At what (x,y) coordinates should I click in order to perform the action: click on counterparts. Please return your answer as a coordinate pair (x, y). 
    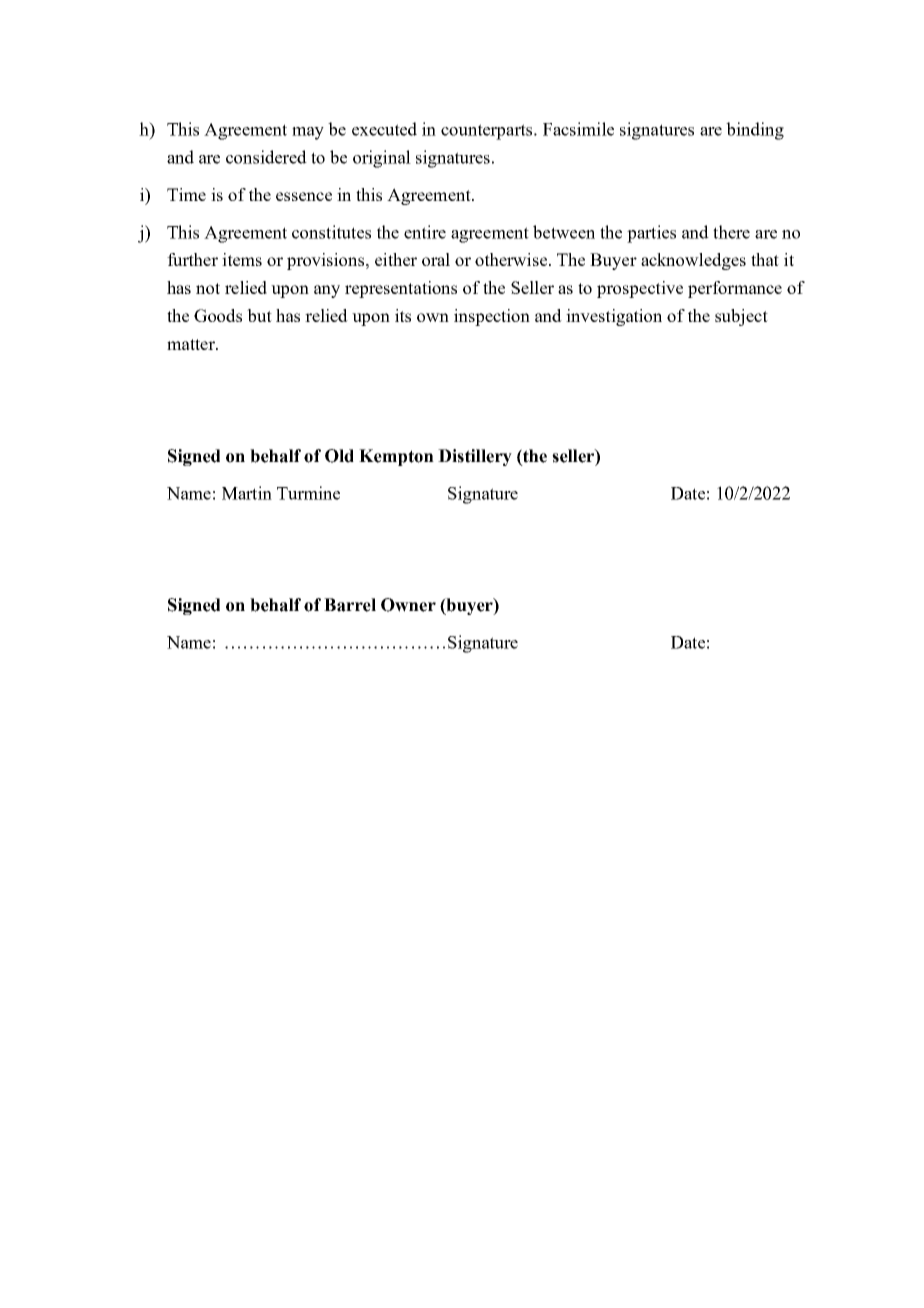
    Looking at the image, I should click on (488, 132).
